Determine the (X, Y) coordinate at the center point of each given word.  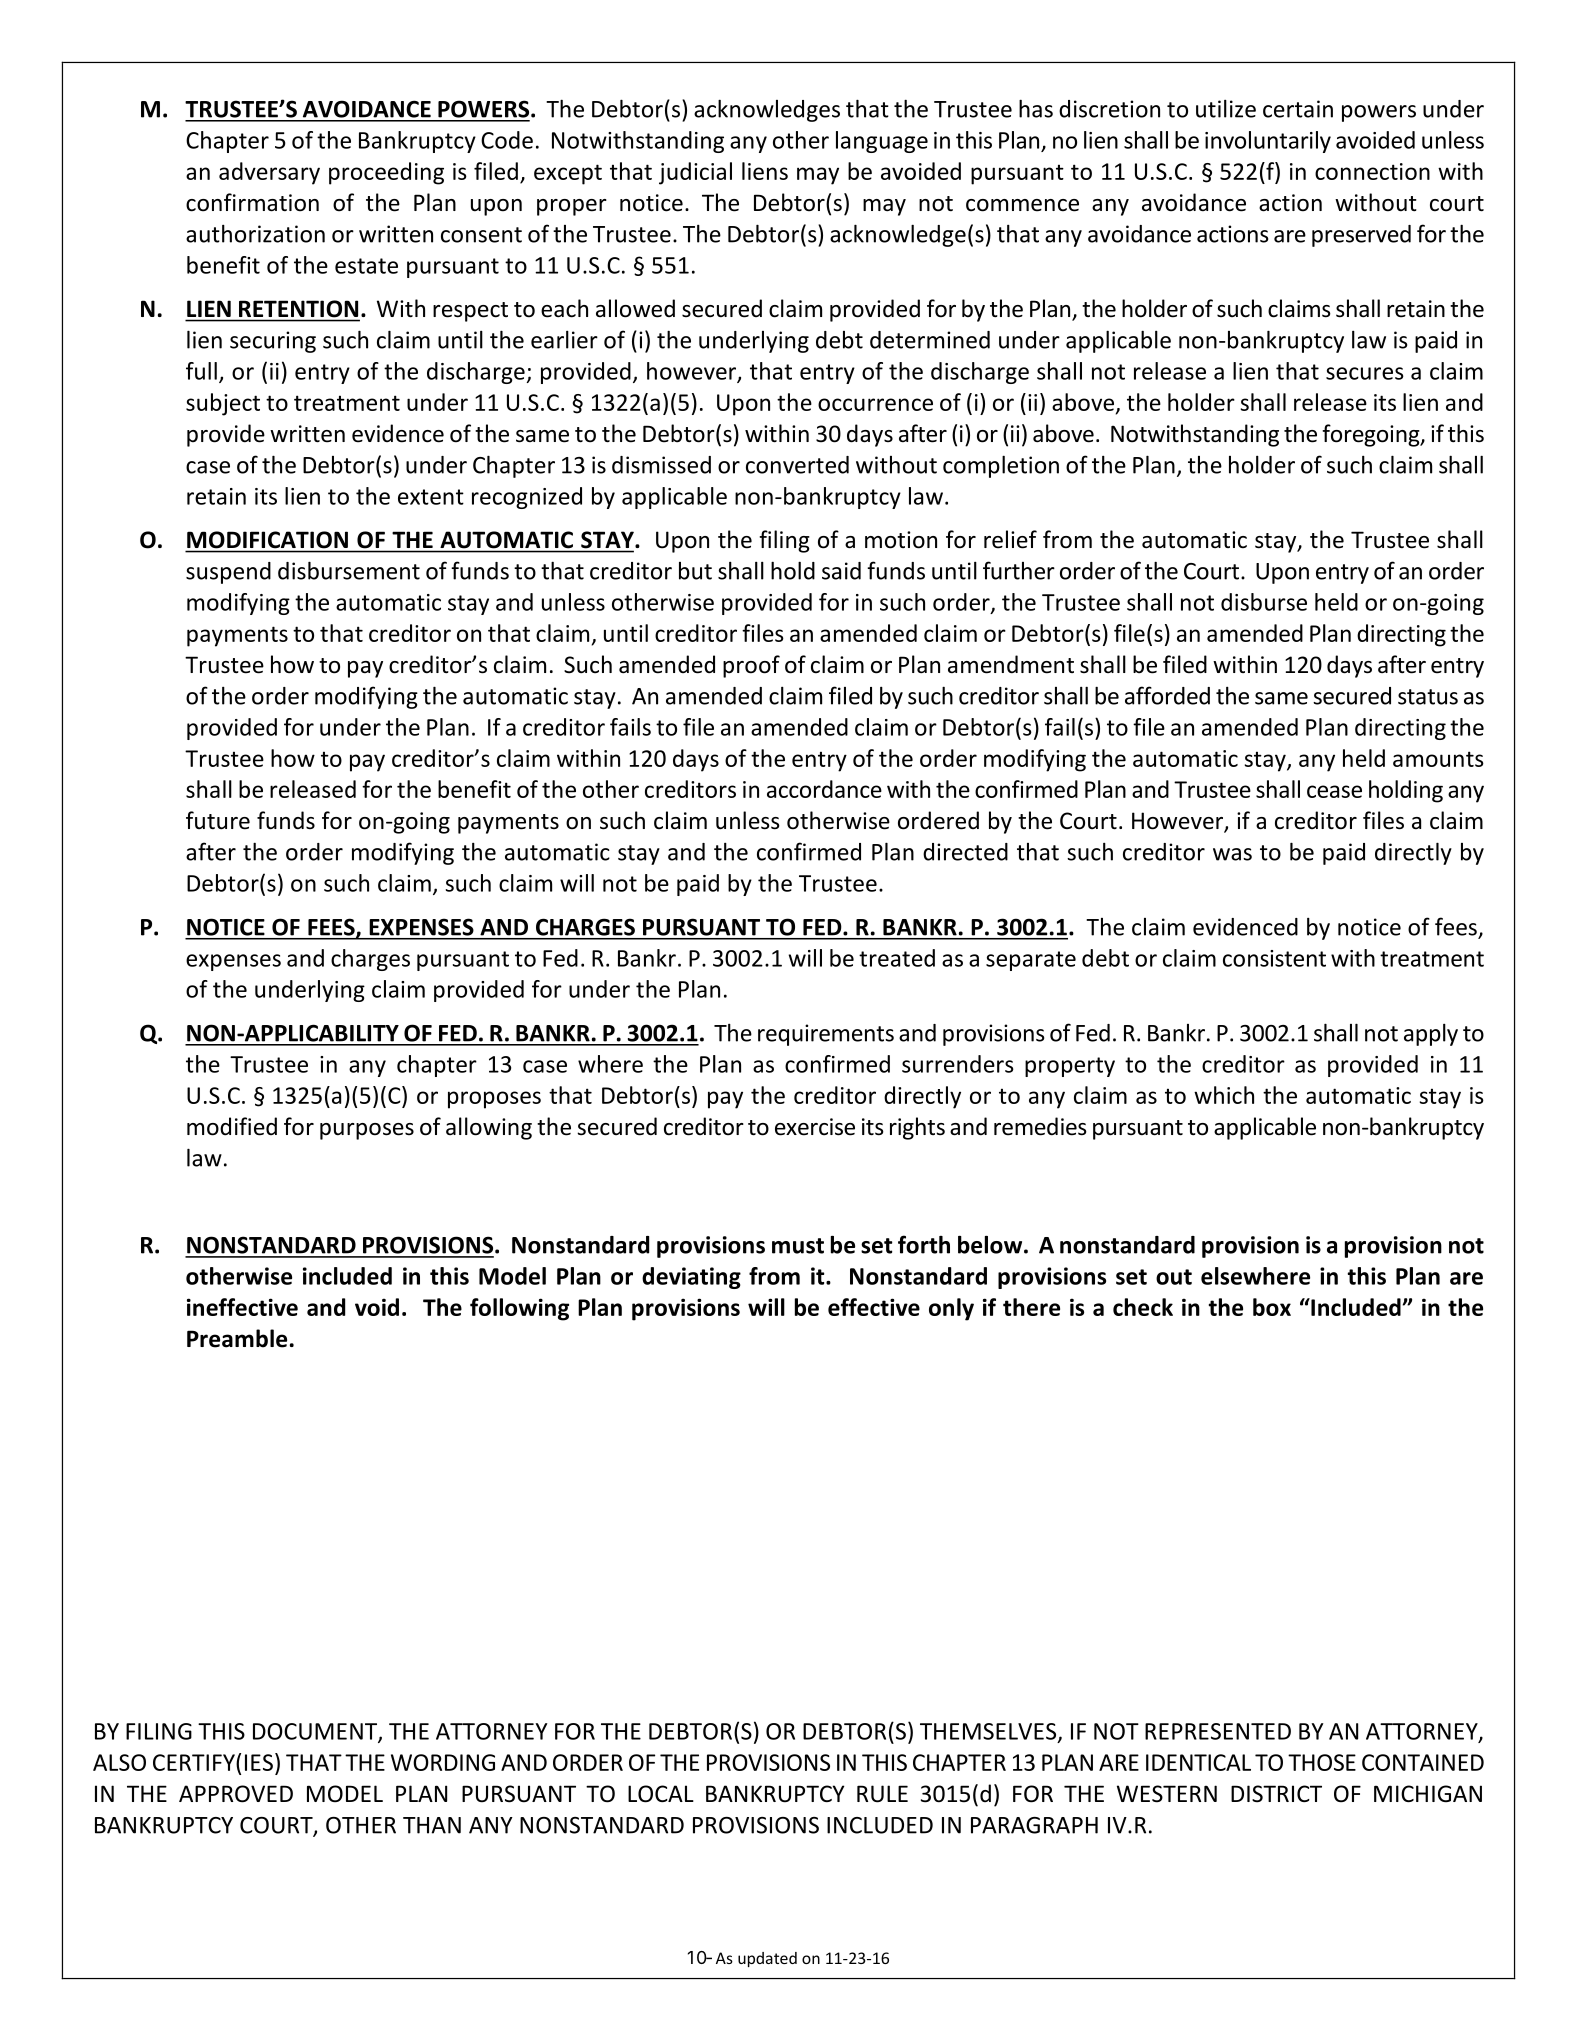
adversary (269, 173)
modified (232, 1126)
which (1224, 1095)
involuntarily (1268, 142)
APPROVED (236, 1794)
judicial (695, 173)
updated (767, 1959)
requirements (826, 1035)
